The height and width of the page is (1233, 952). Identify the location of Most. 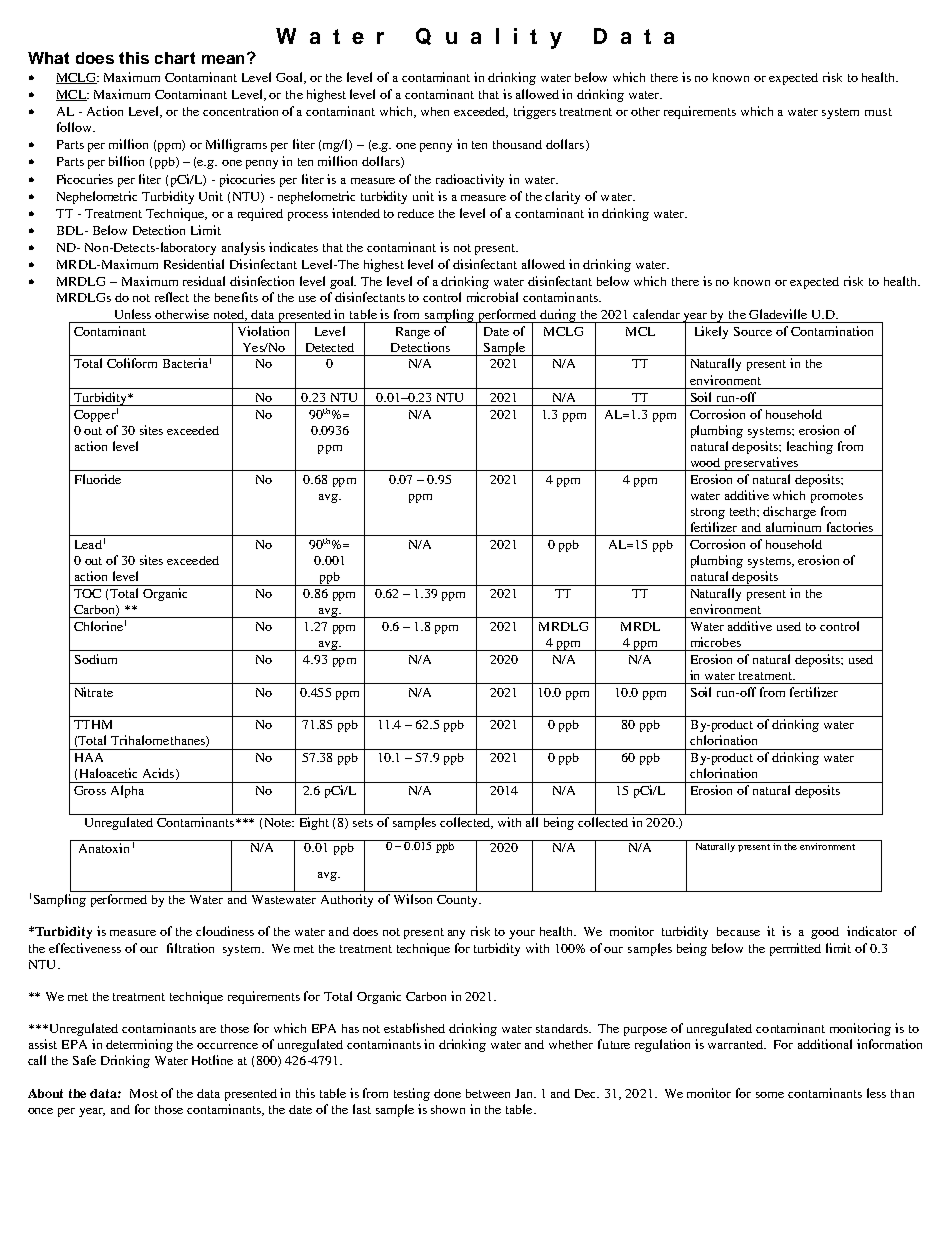
(144, 1093).
